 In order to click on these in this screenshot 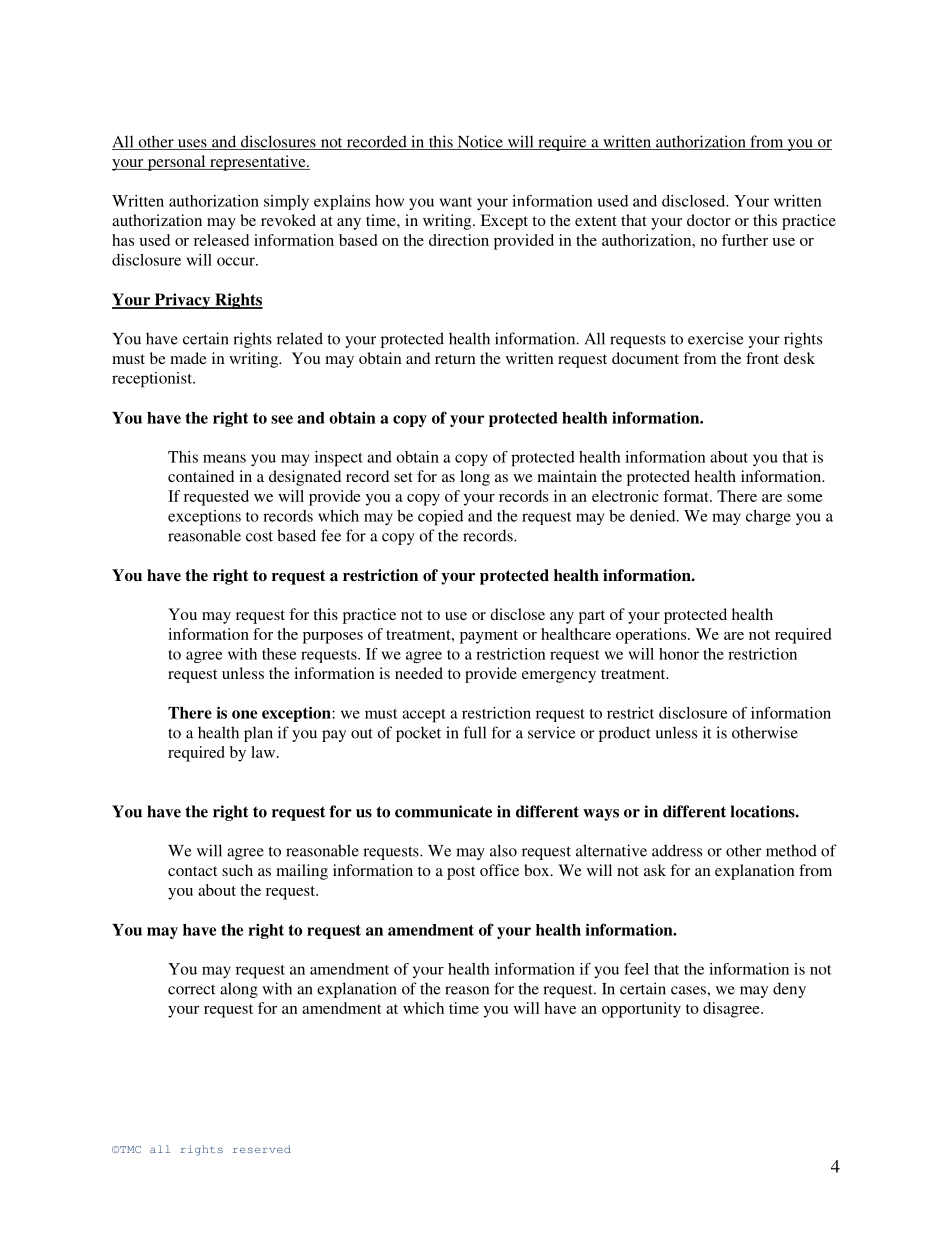, I will do `click(279, 654)`.
